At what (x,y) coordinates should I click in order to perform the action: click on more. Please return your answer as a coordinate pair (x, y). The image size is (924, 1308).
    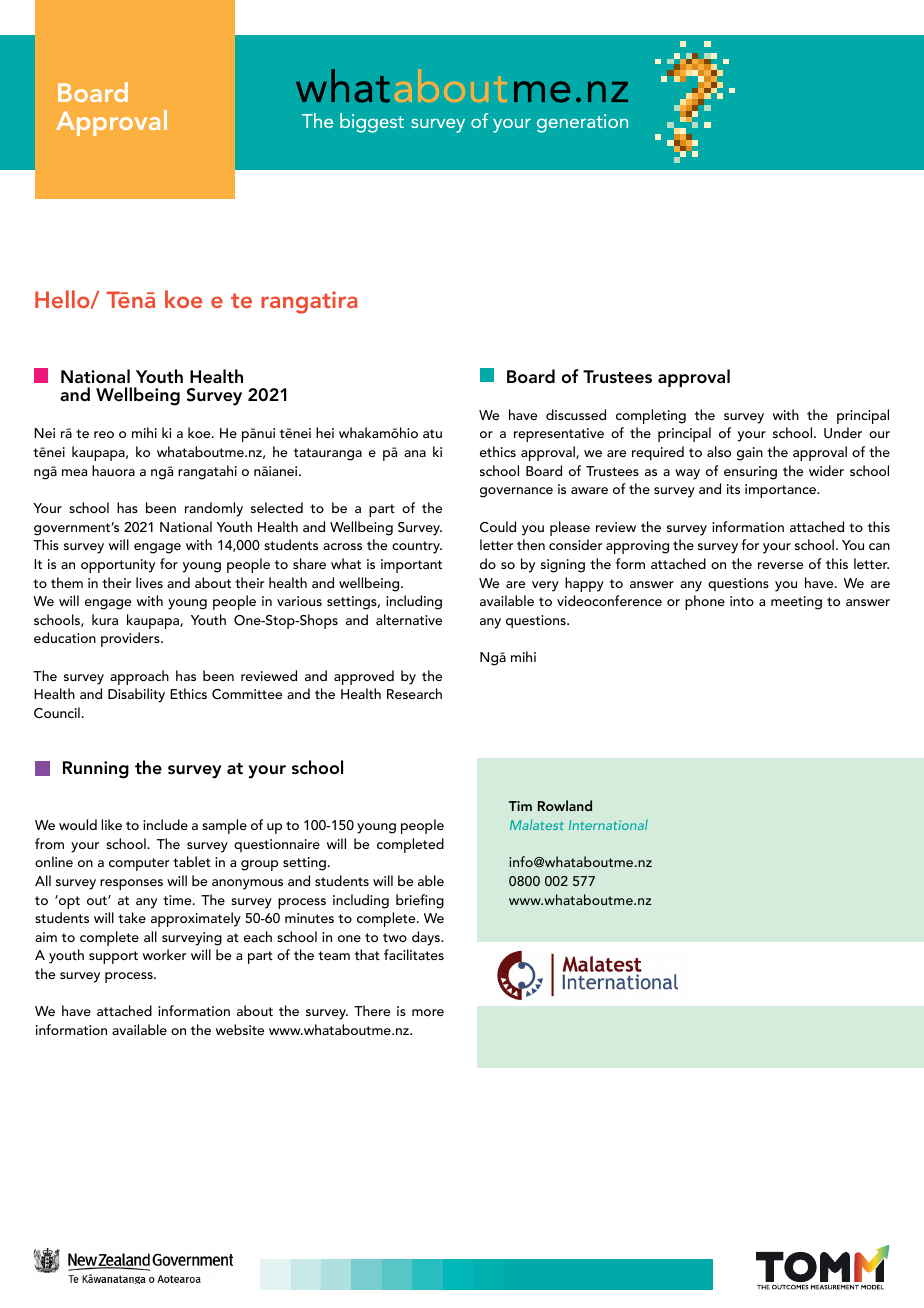
    Looking at the image, I should click on (428, 1012).
